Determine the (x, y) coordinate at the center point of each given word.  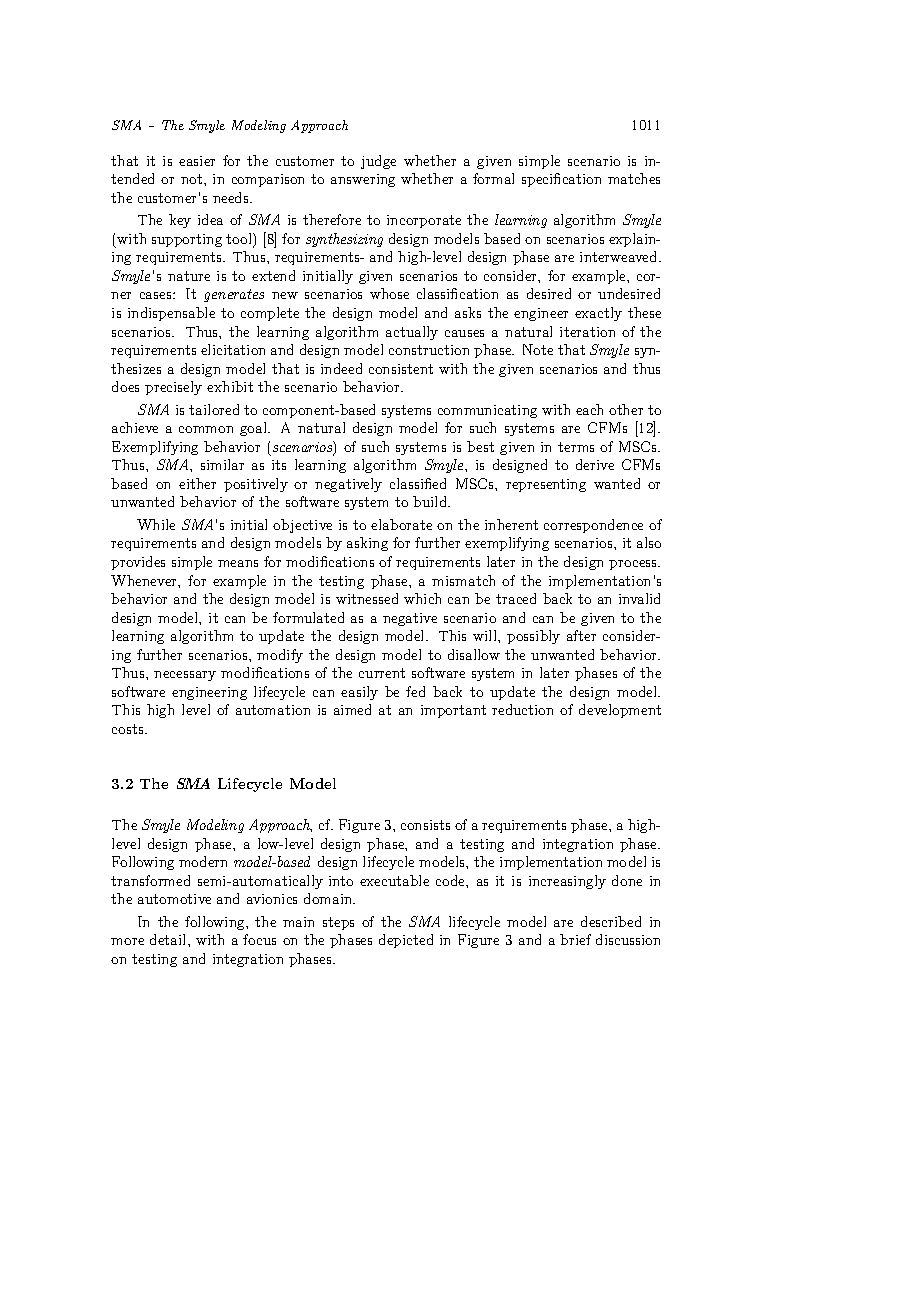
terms (576, 447)
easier (197, 161)
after (581, 635)
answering (363, 180)
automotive (174, 899)
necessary (185, 676)
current (382, 673)
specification (561, 180)
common (206, 429)
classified (418, 483)
